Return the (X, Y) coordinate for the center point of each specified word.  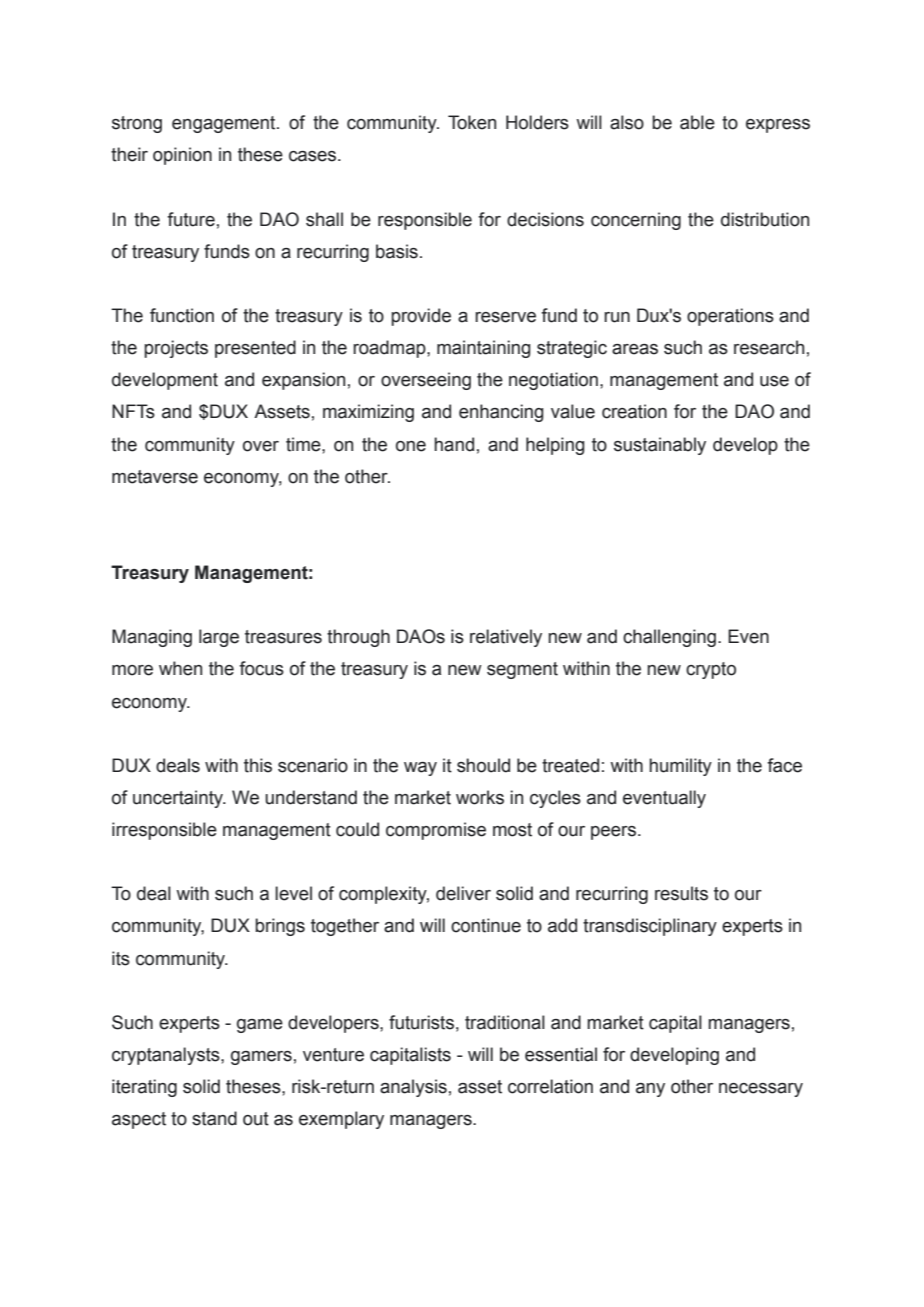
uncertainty (179, 799)
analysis (413, 1088)
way (420, 769)
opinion (182, 156)
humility (680, 767)
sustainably (660, 446)
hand (454, 444)
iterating (144, 1088)
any (650, 1090)
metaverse (155, 477)
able (697, 122)
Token (472, 122)
